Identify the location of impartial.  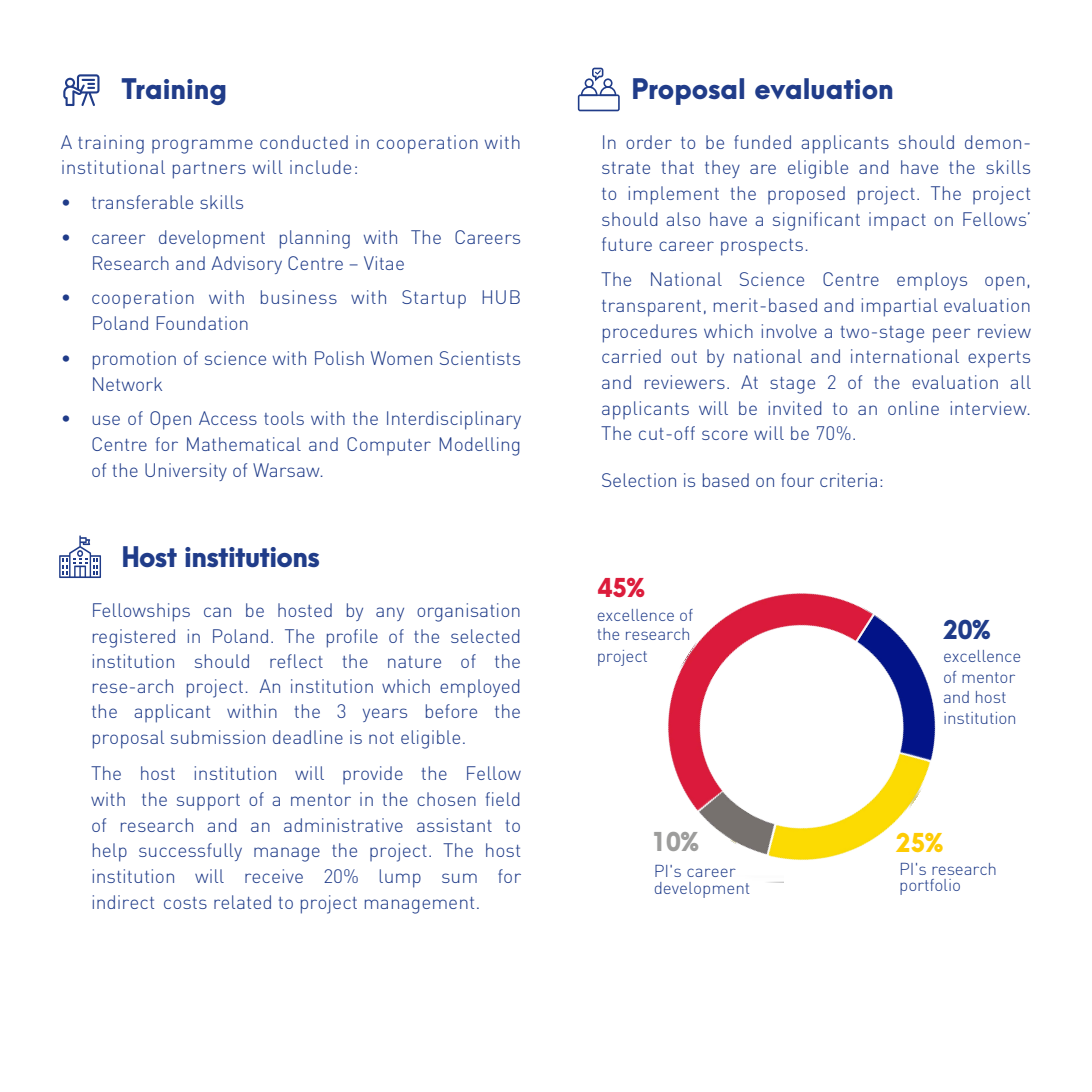
(900, 307).
